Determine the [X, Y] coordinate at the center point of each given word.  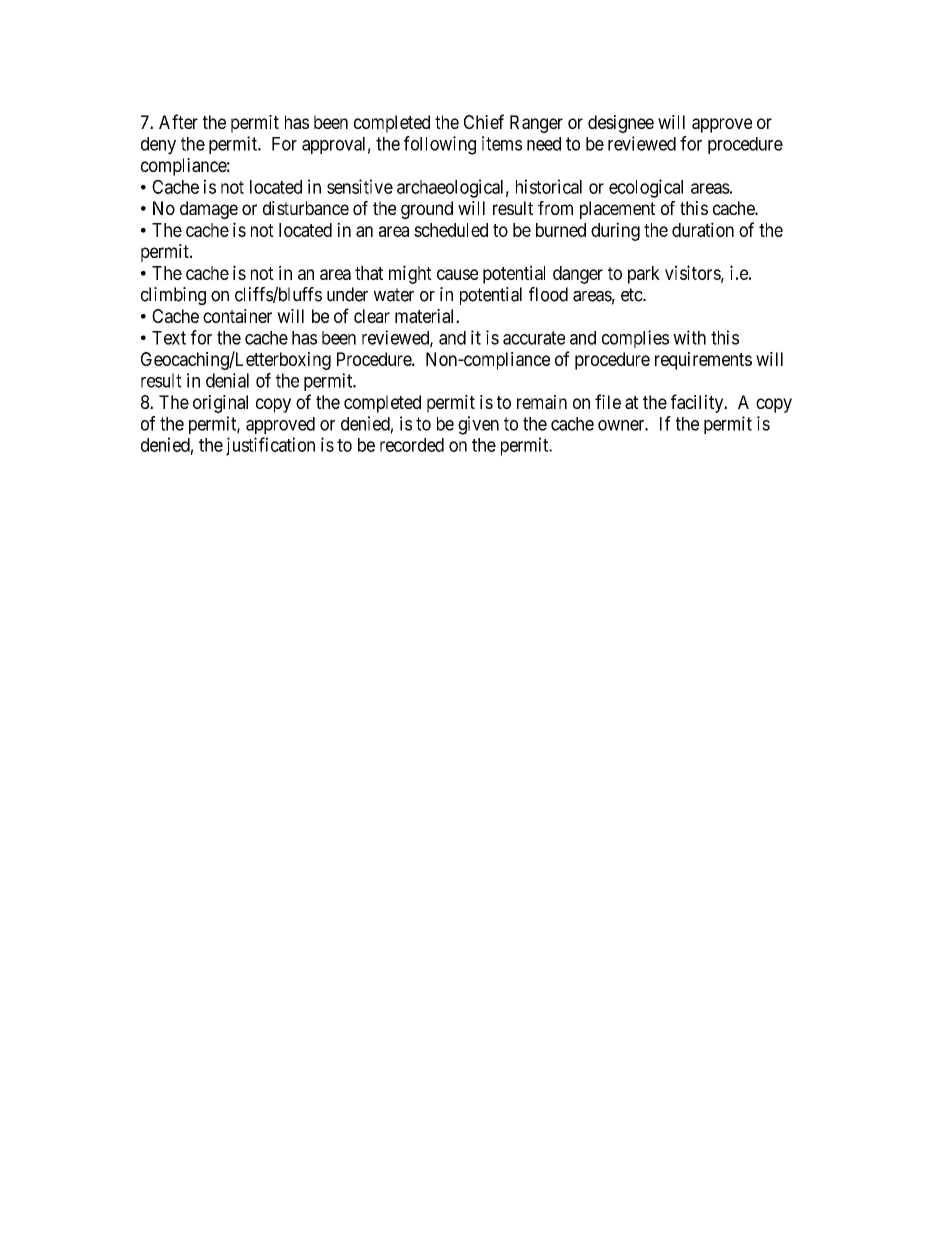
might [410, 274]
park [644, 275]
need [544, 144]
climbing [173, 296]
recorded [412, 445]
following [440, 145]
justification [270, 446]
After [178, 121]
